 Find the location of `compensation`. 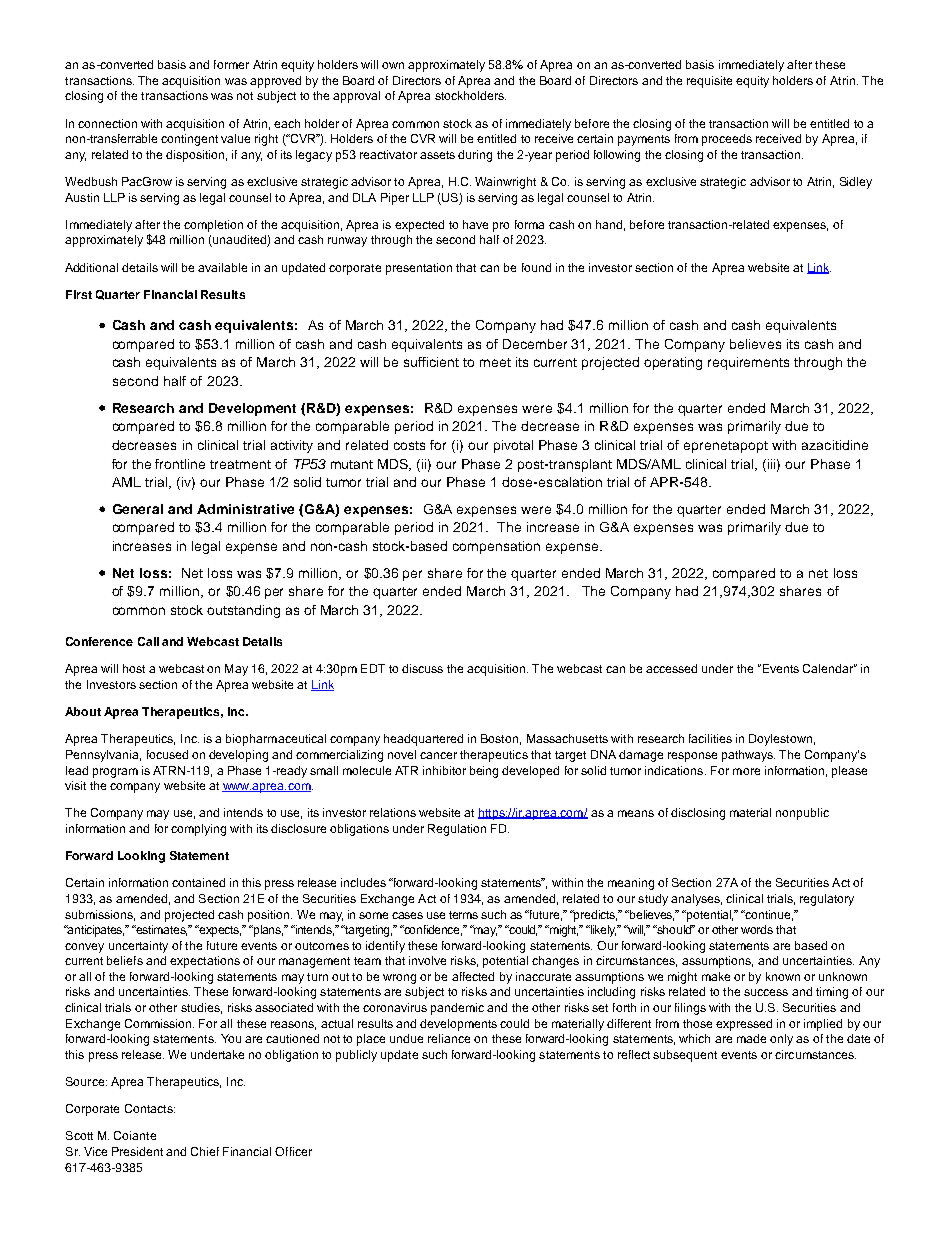

compensation is located at coordinates (496, 547).
